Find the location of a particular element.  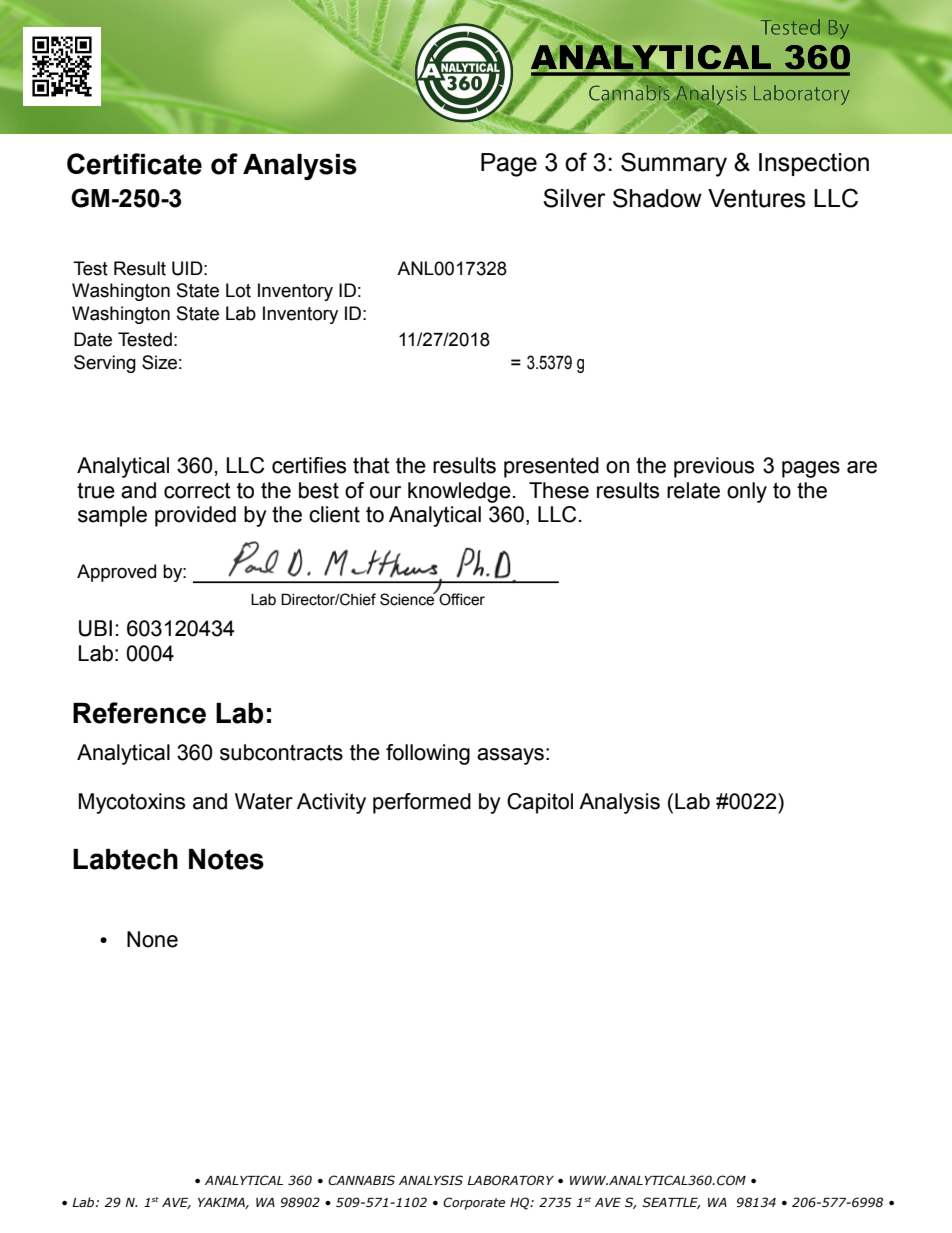

CANNABIS is located at coordinates (361, 1180).
